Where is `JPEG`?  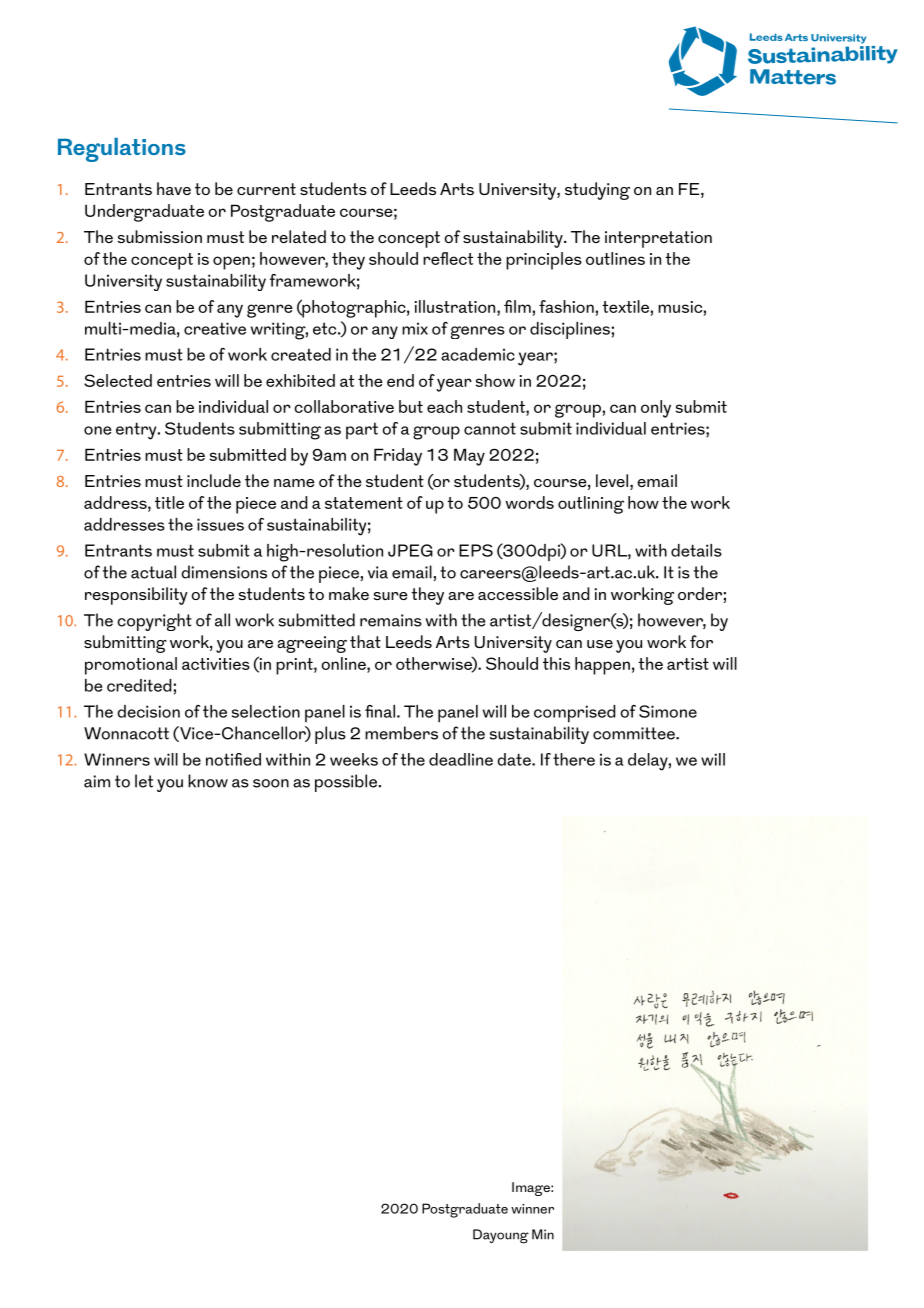
JPEG is located at coordinates (410, 550).
